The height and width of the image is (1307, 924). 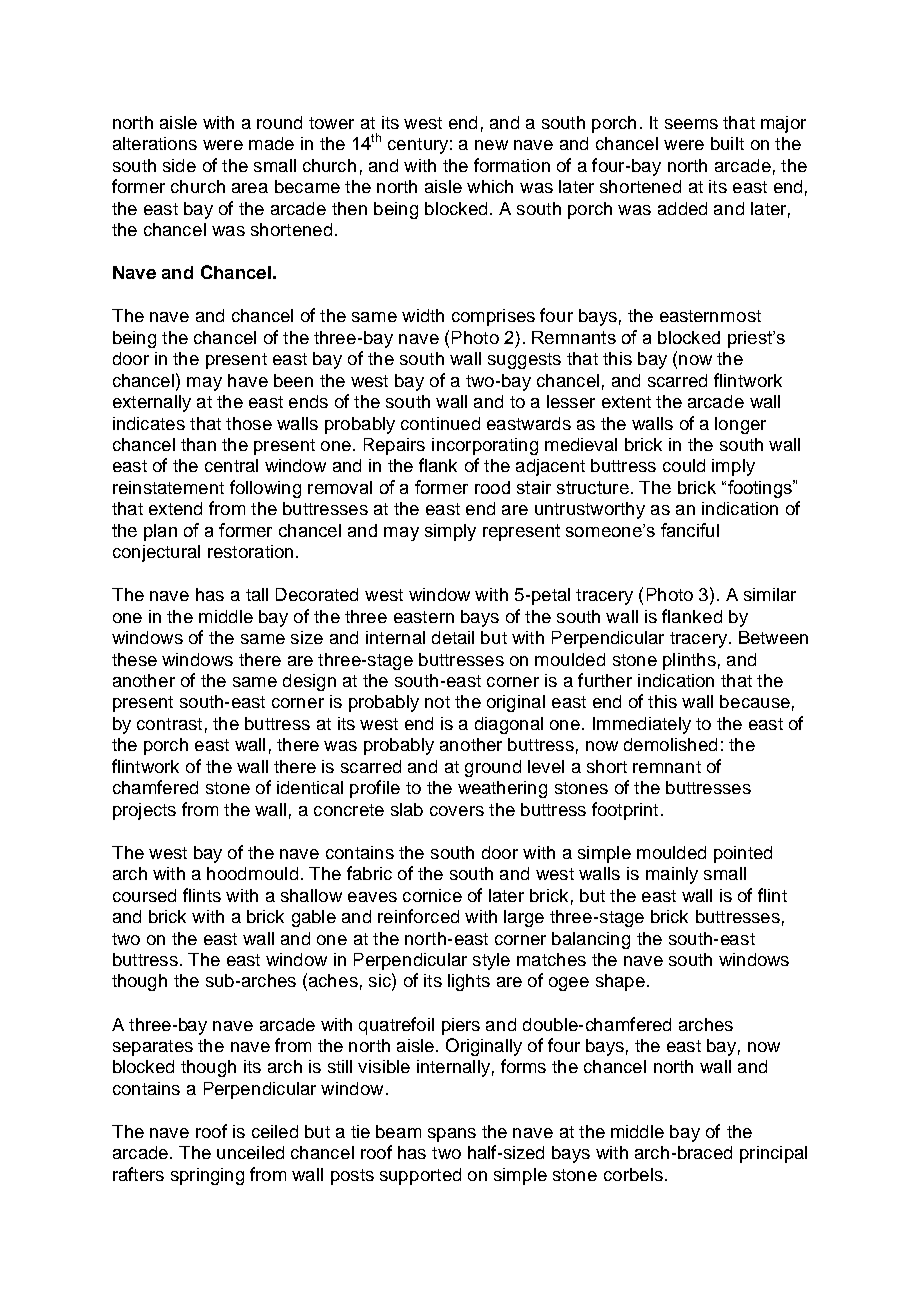 I want to click on projects, so click(x=144, y=811).
